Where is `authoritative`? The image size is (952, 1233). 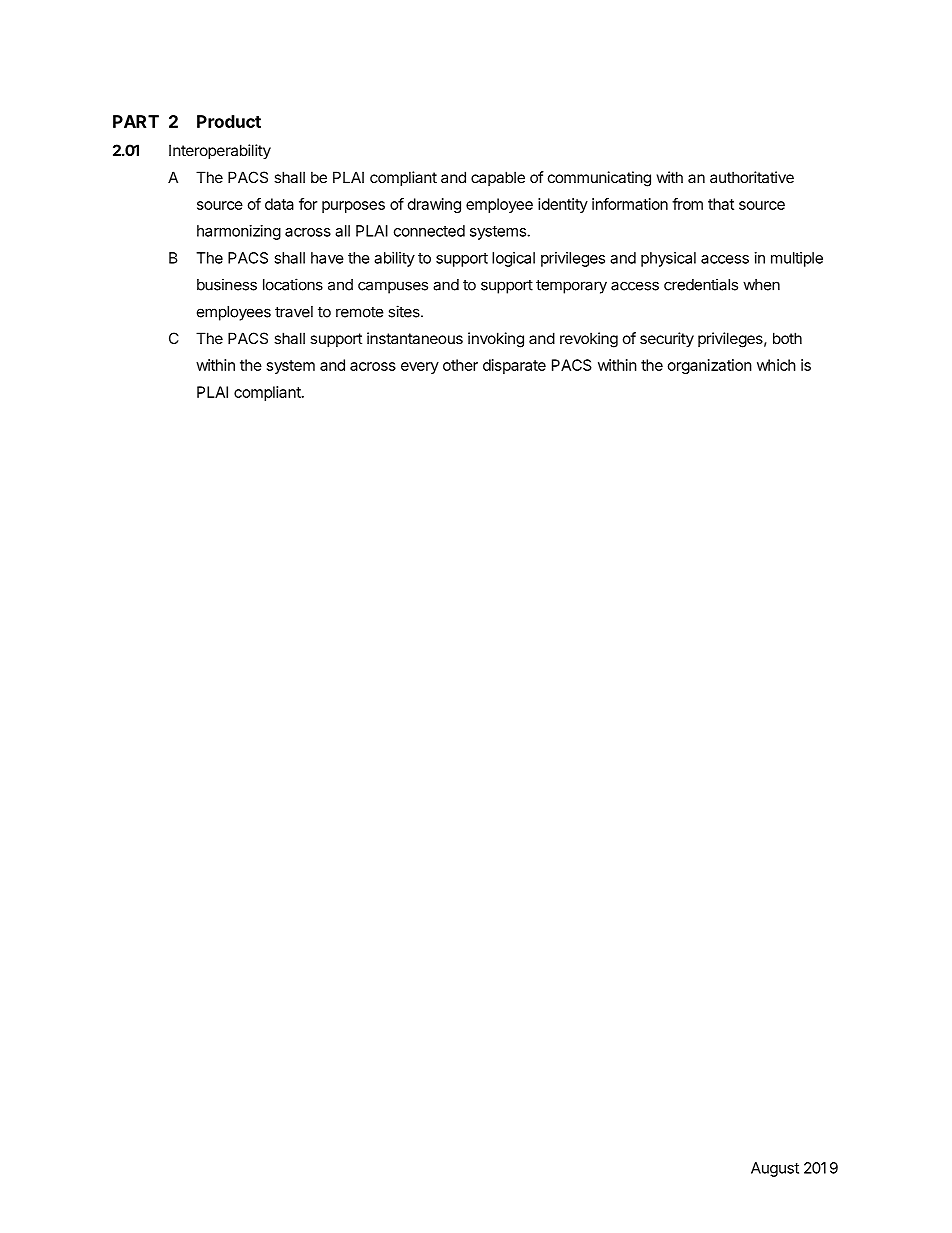
authoritative is located at coordinates (752, 177).
